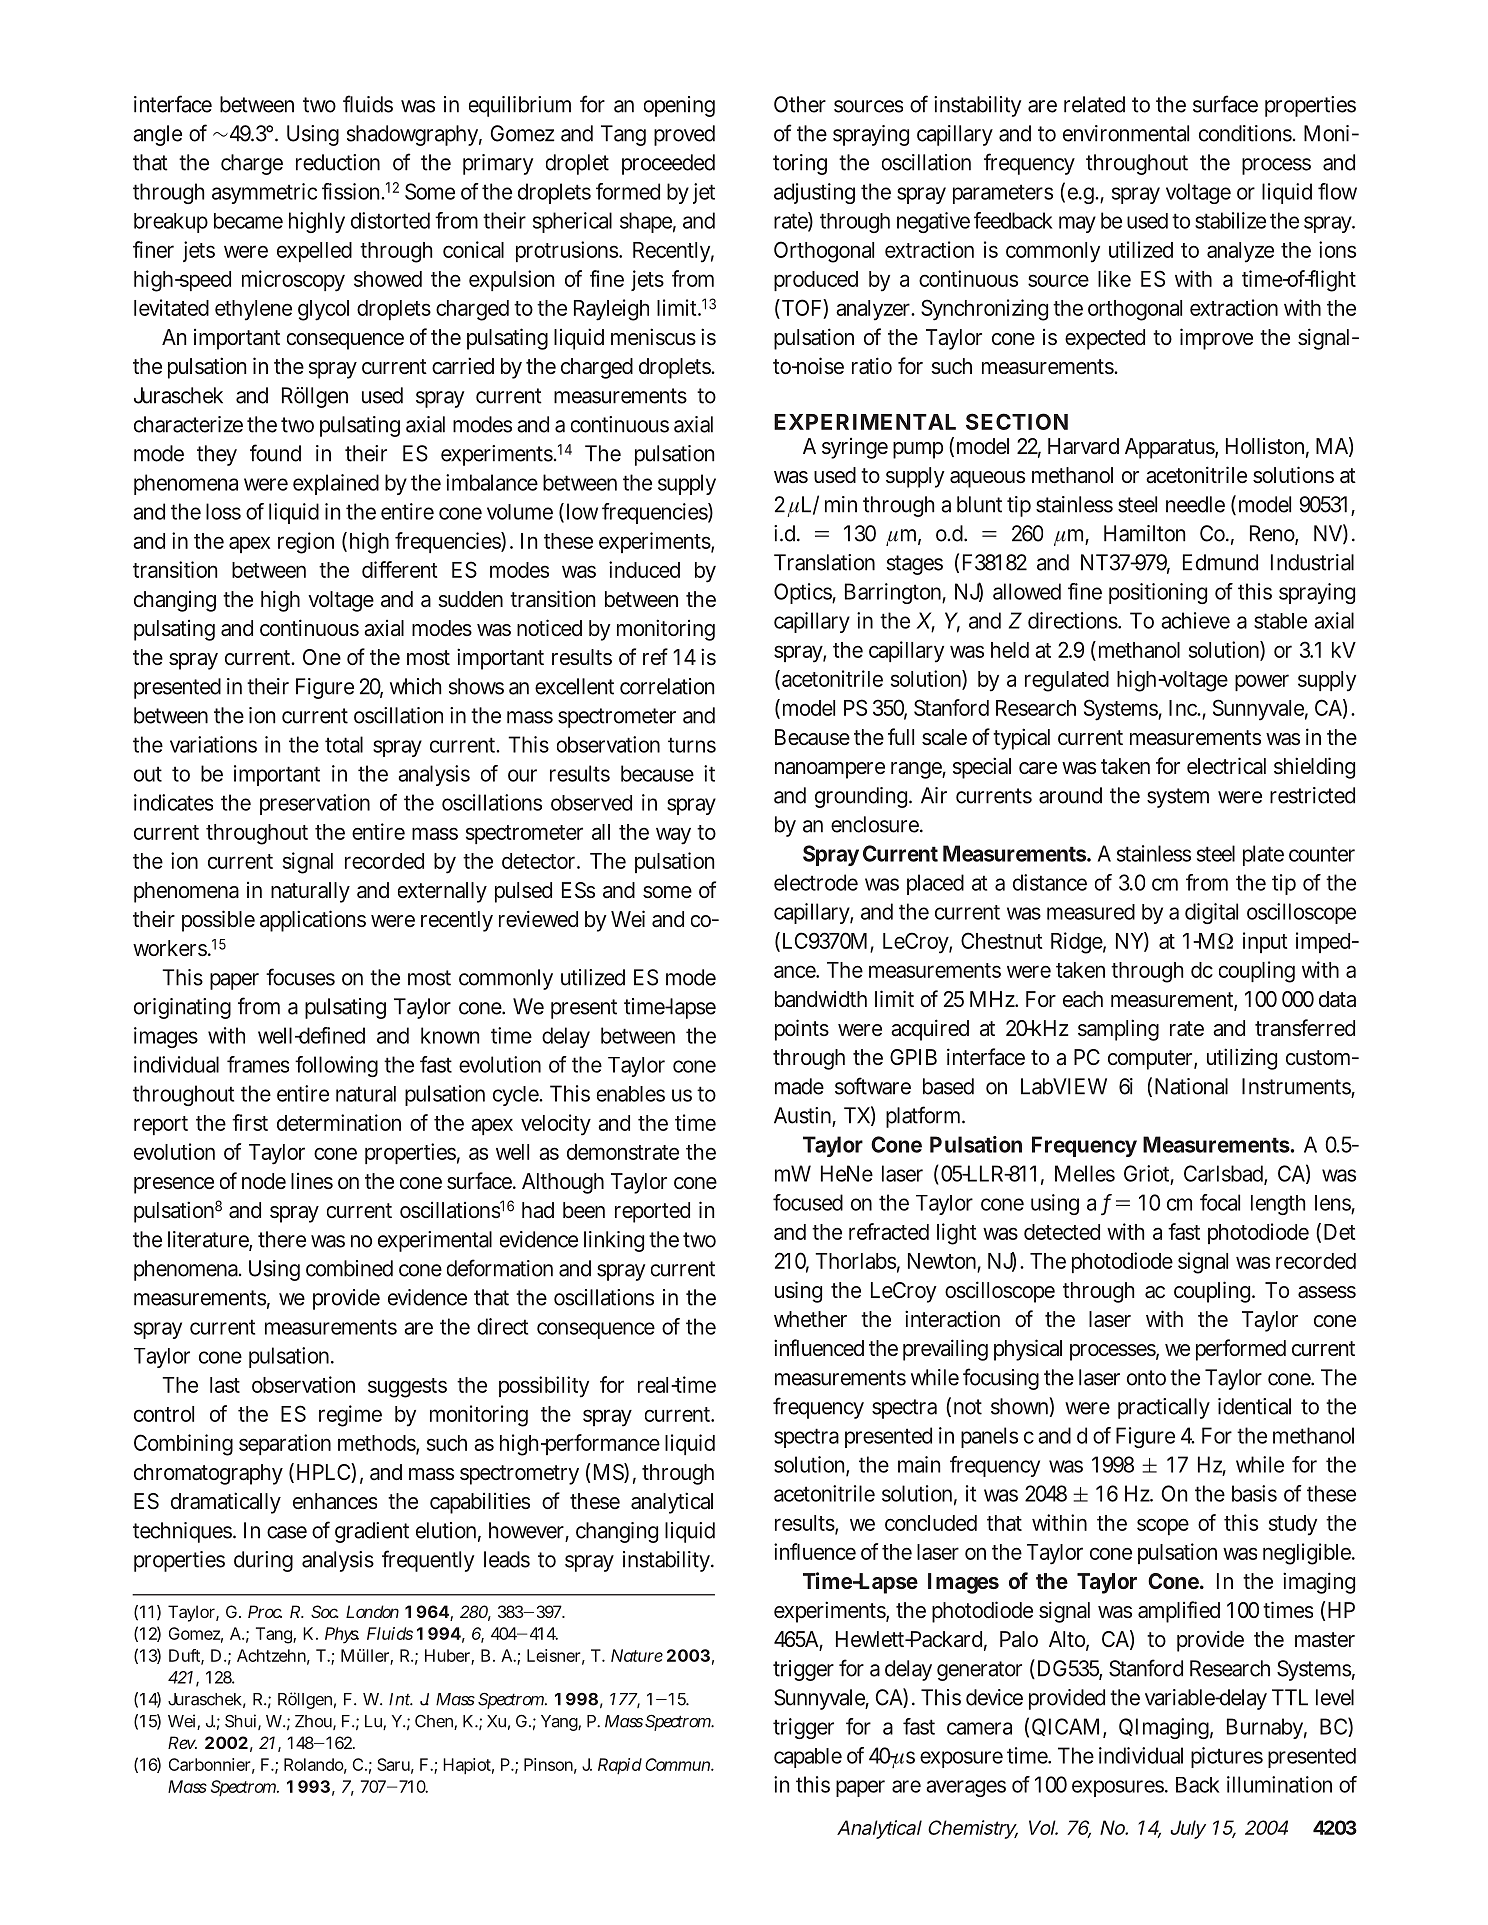 This page has height=1925, width=1488. Describe the element at coordinates (584, 1210) in the page. I see `been` at that location.
